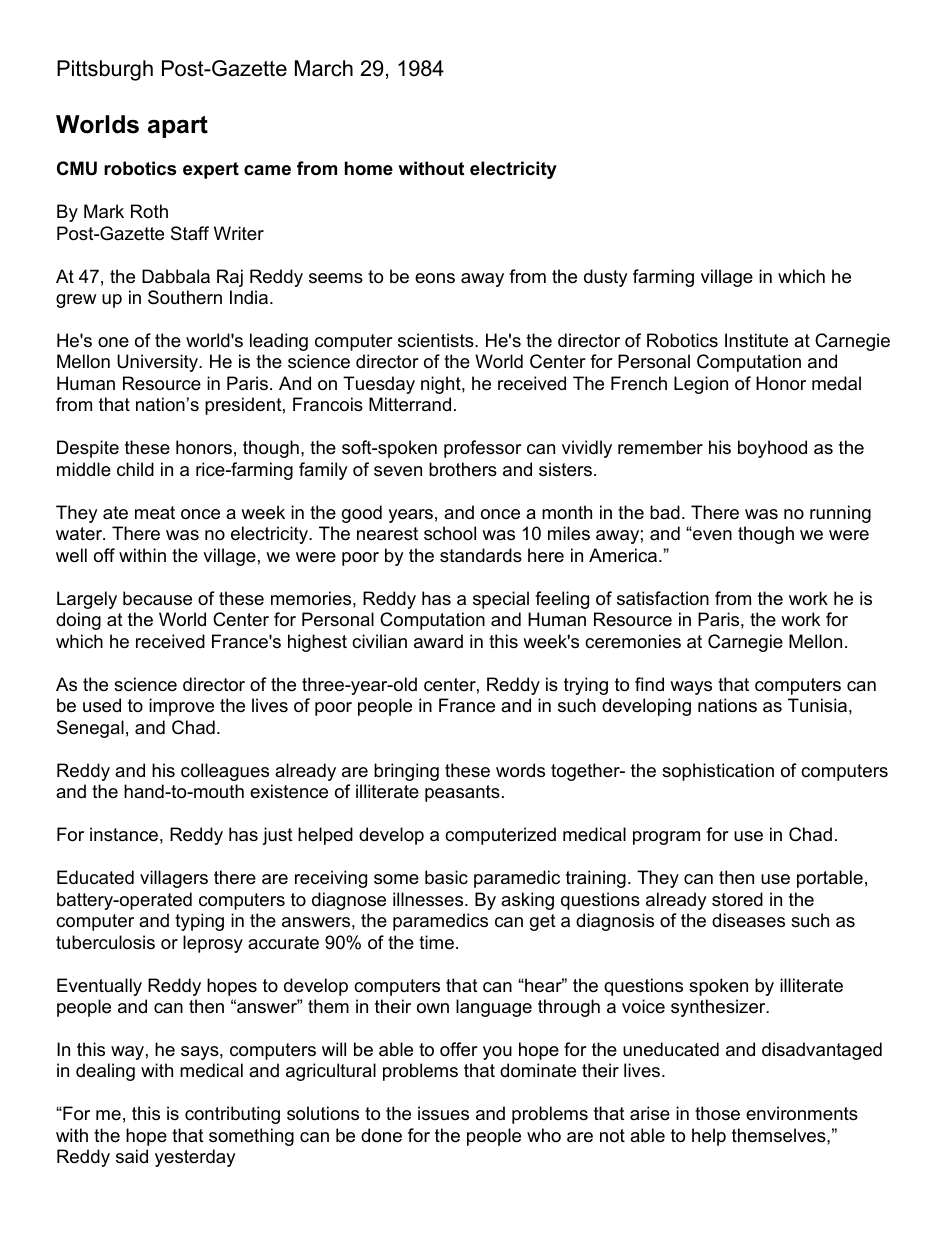 The height and width of the document is (1233, 952). What do you see at coordinates (178, 127) in the document?
I see `apart` at bounding box center [178, 127].
